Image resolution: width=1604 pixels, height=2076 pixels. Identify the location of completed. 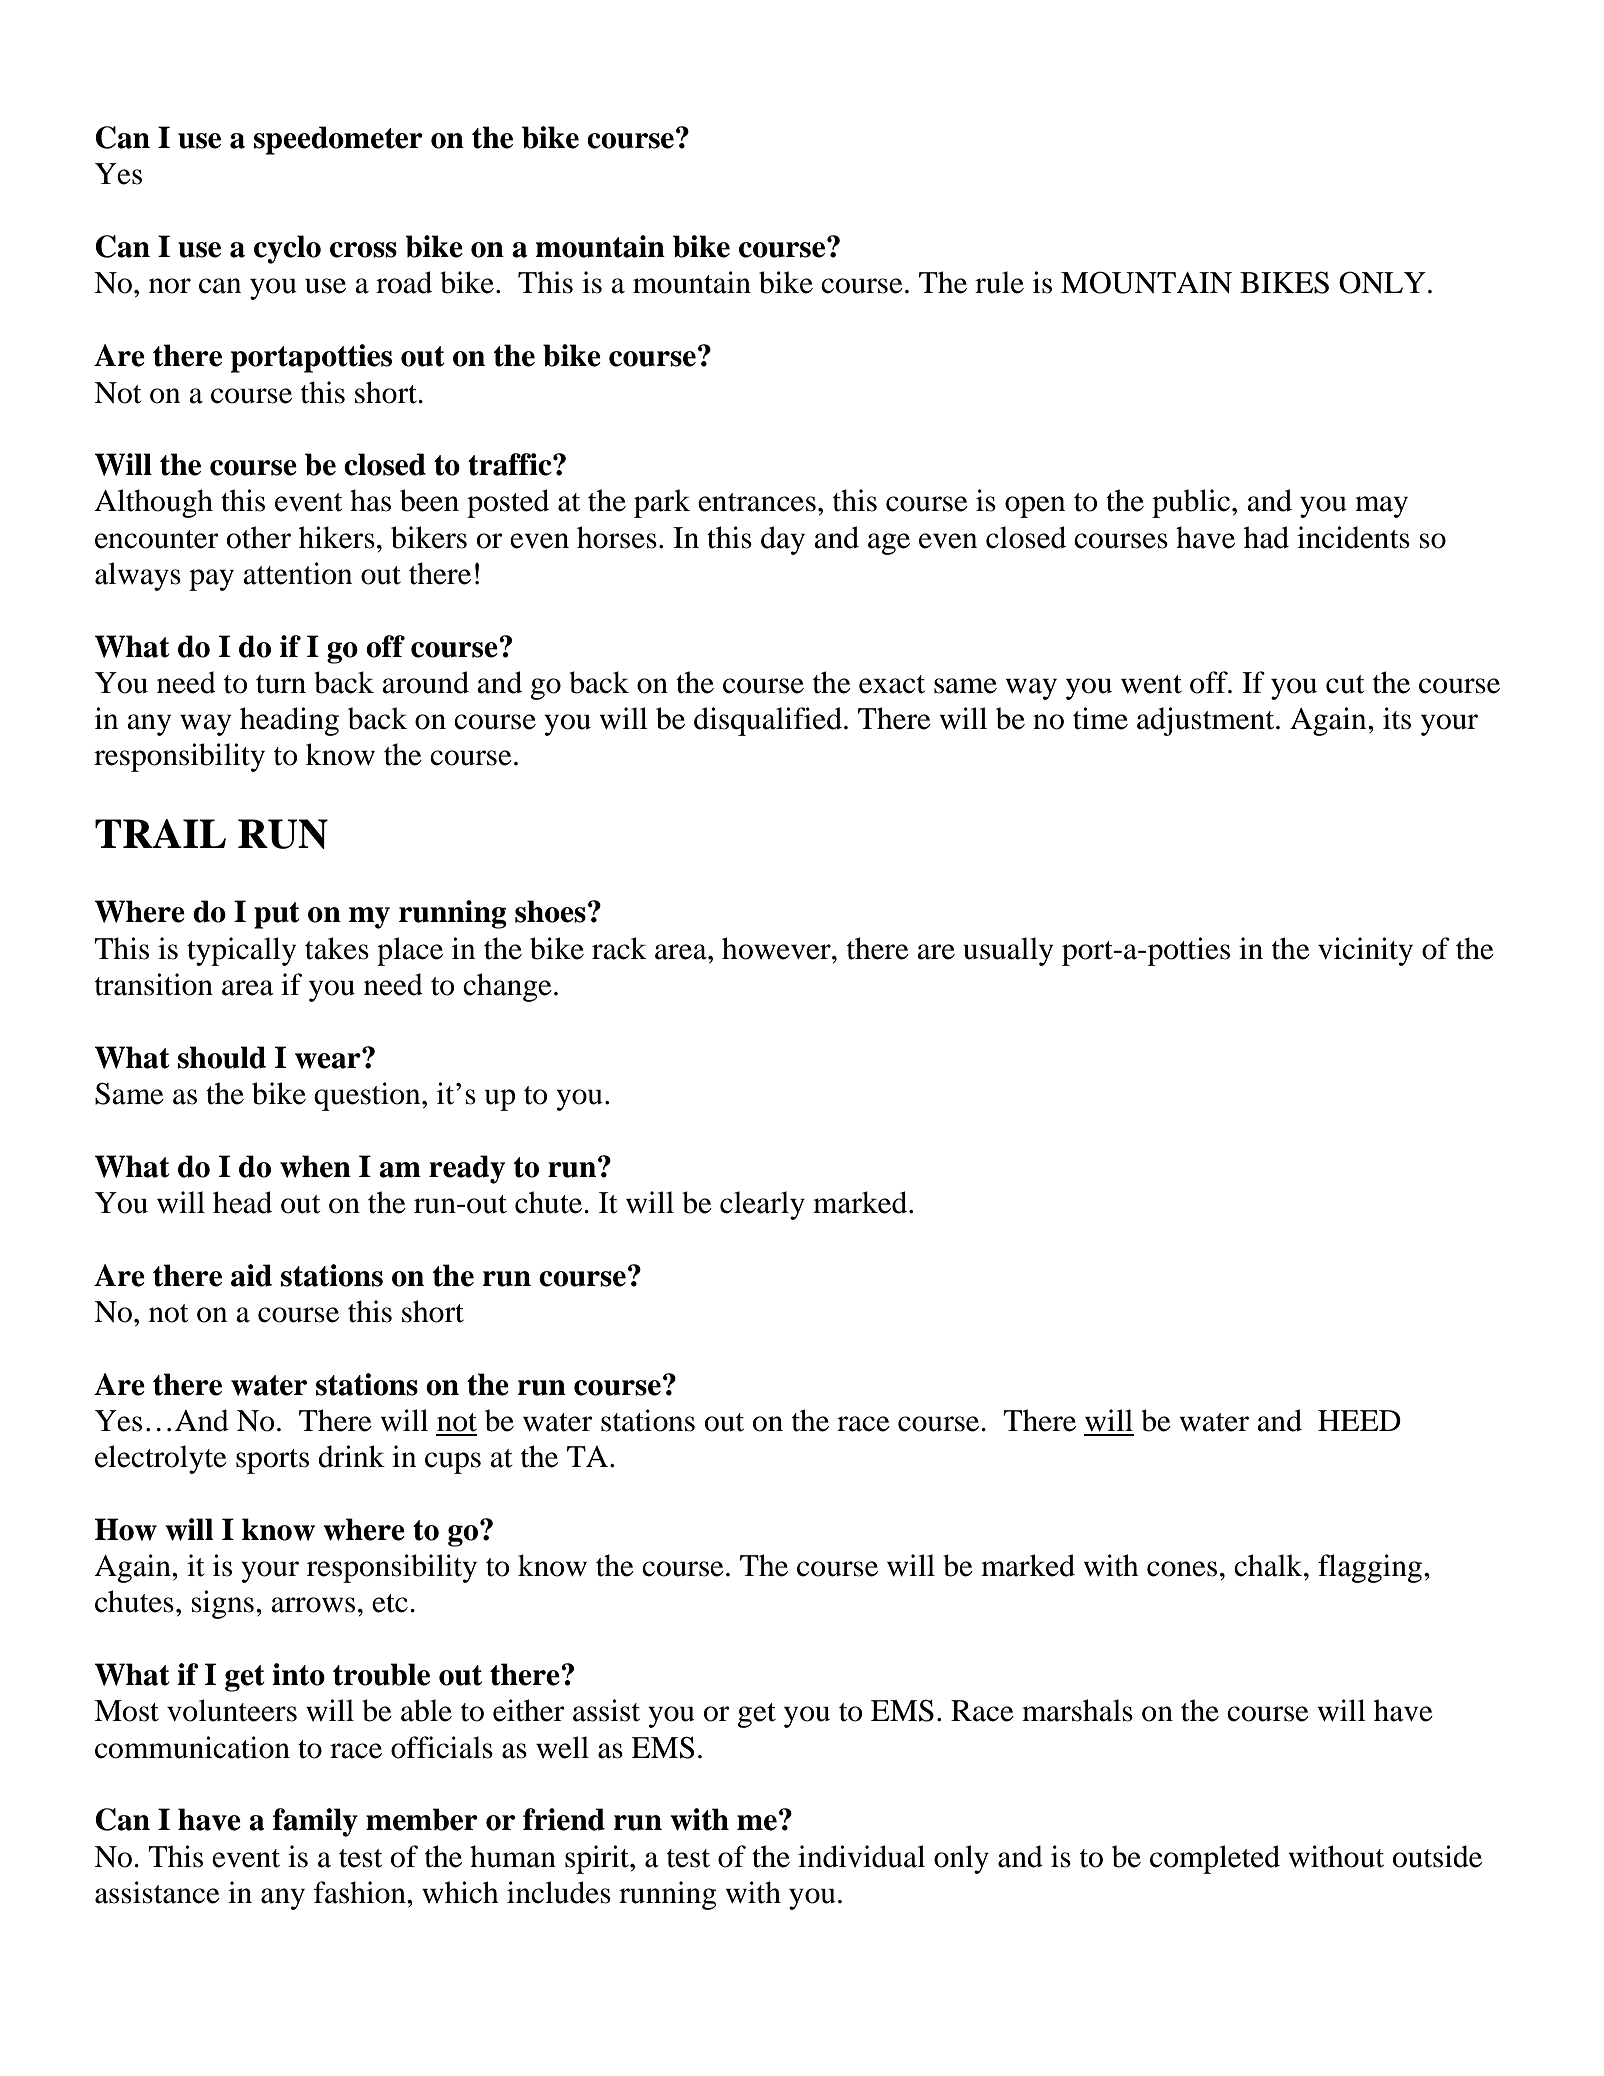
(1215, 1859).
